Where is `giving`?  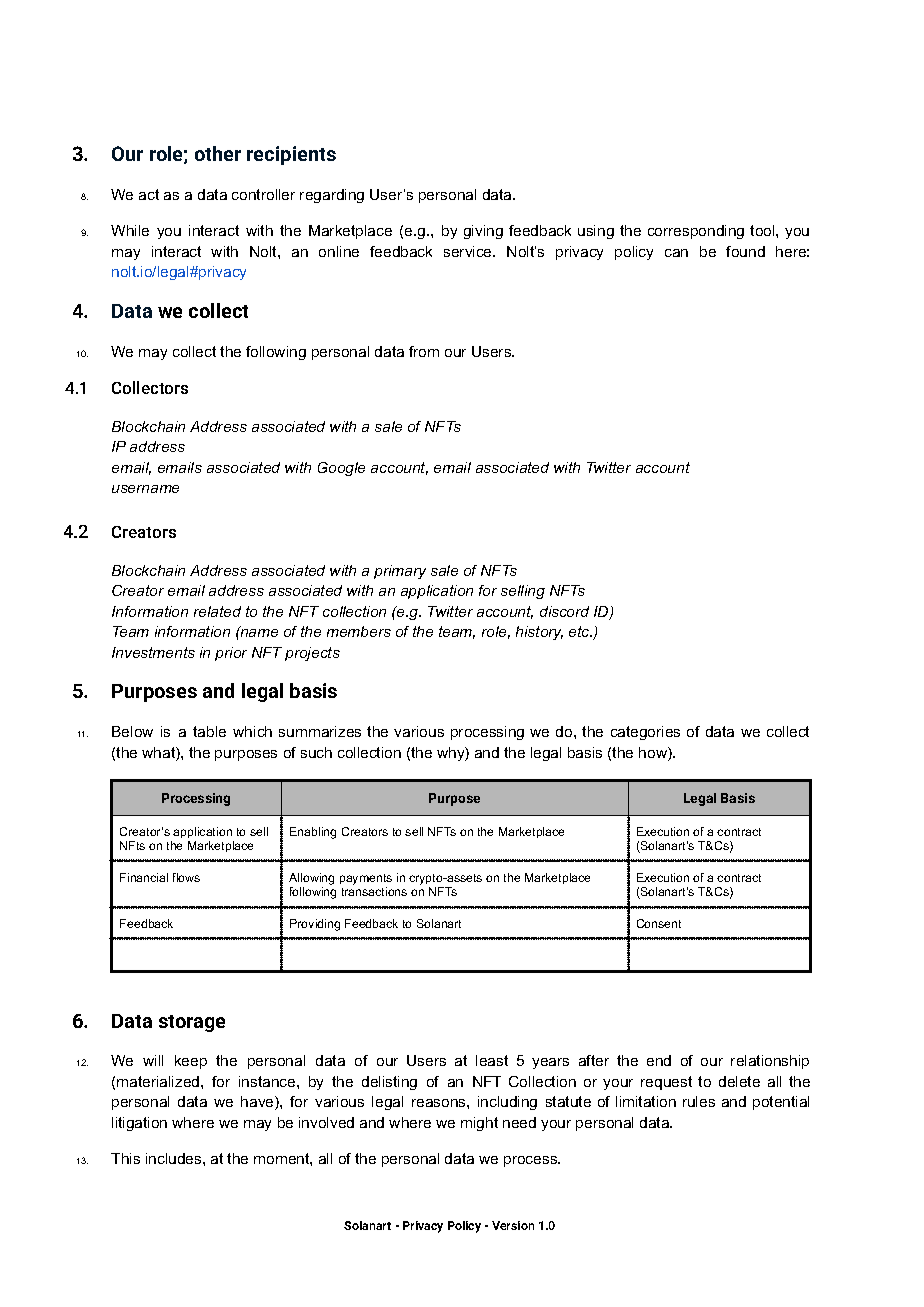 giving is located at coordinates (483, 232).
